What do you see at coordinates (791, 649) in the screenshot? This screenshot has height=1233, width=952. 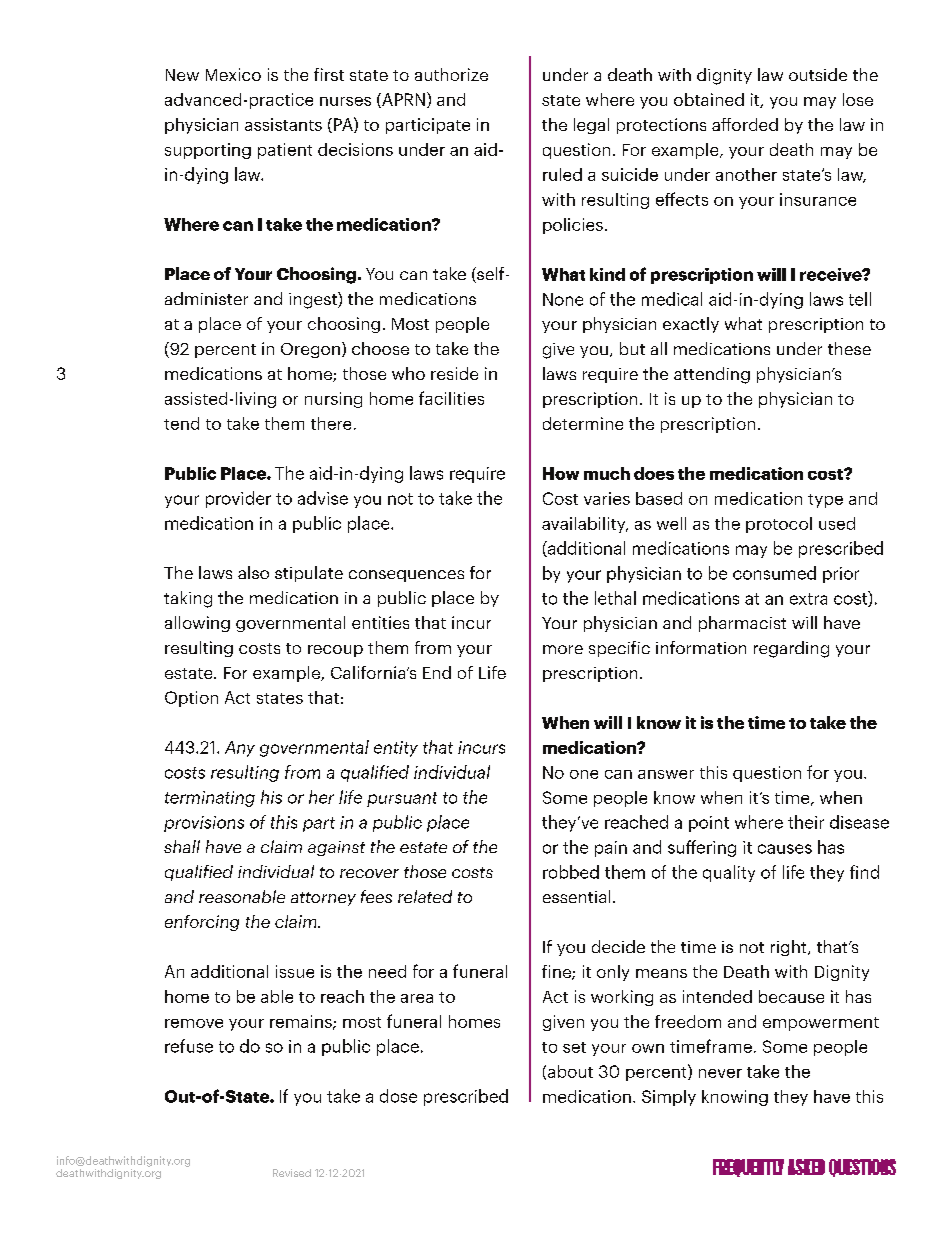 I see `regarding` at bounding box center [791, 649].
